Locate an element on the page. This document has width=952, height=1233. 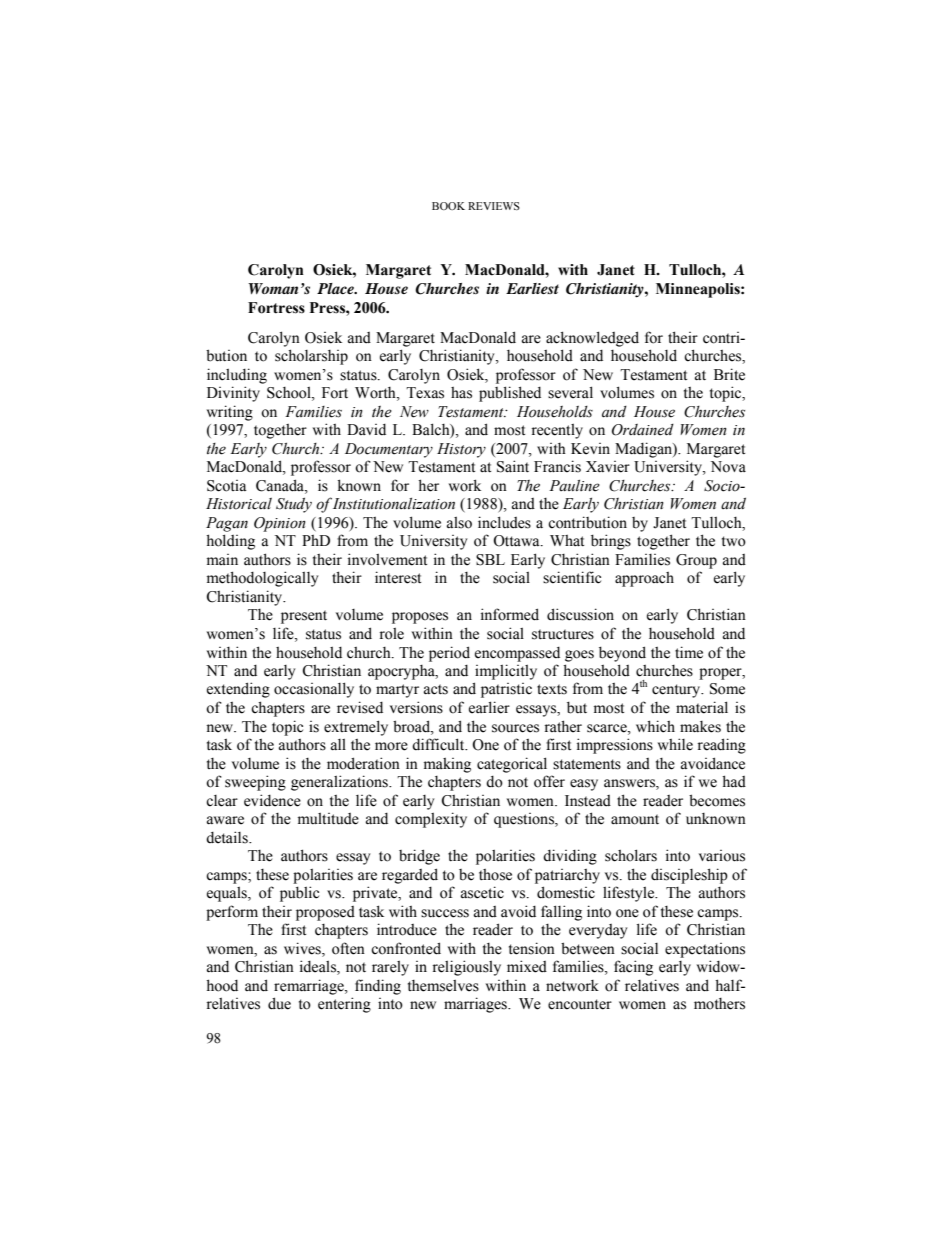
Earliest is located at coordinates (532, 288).
